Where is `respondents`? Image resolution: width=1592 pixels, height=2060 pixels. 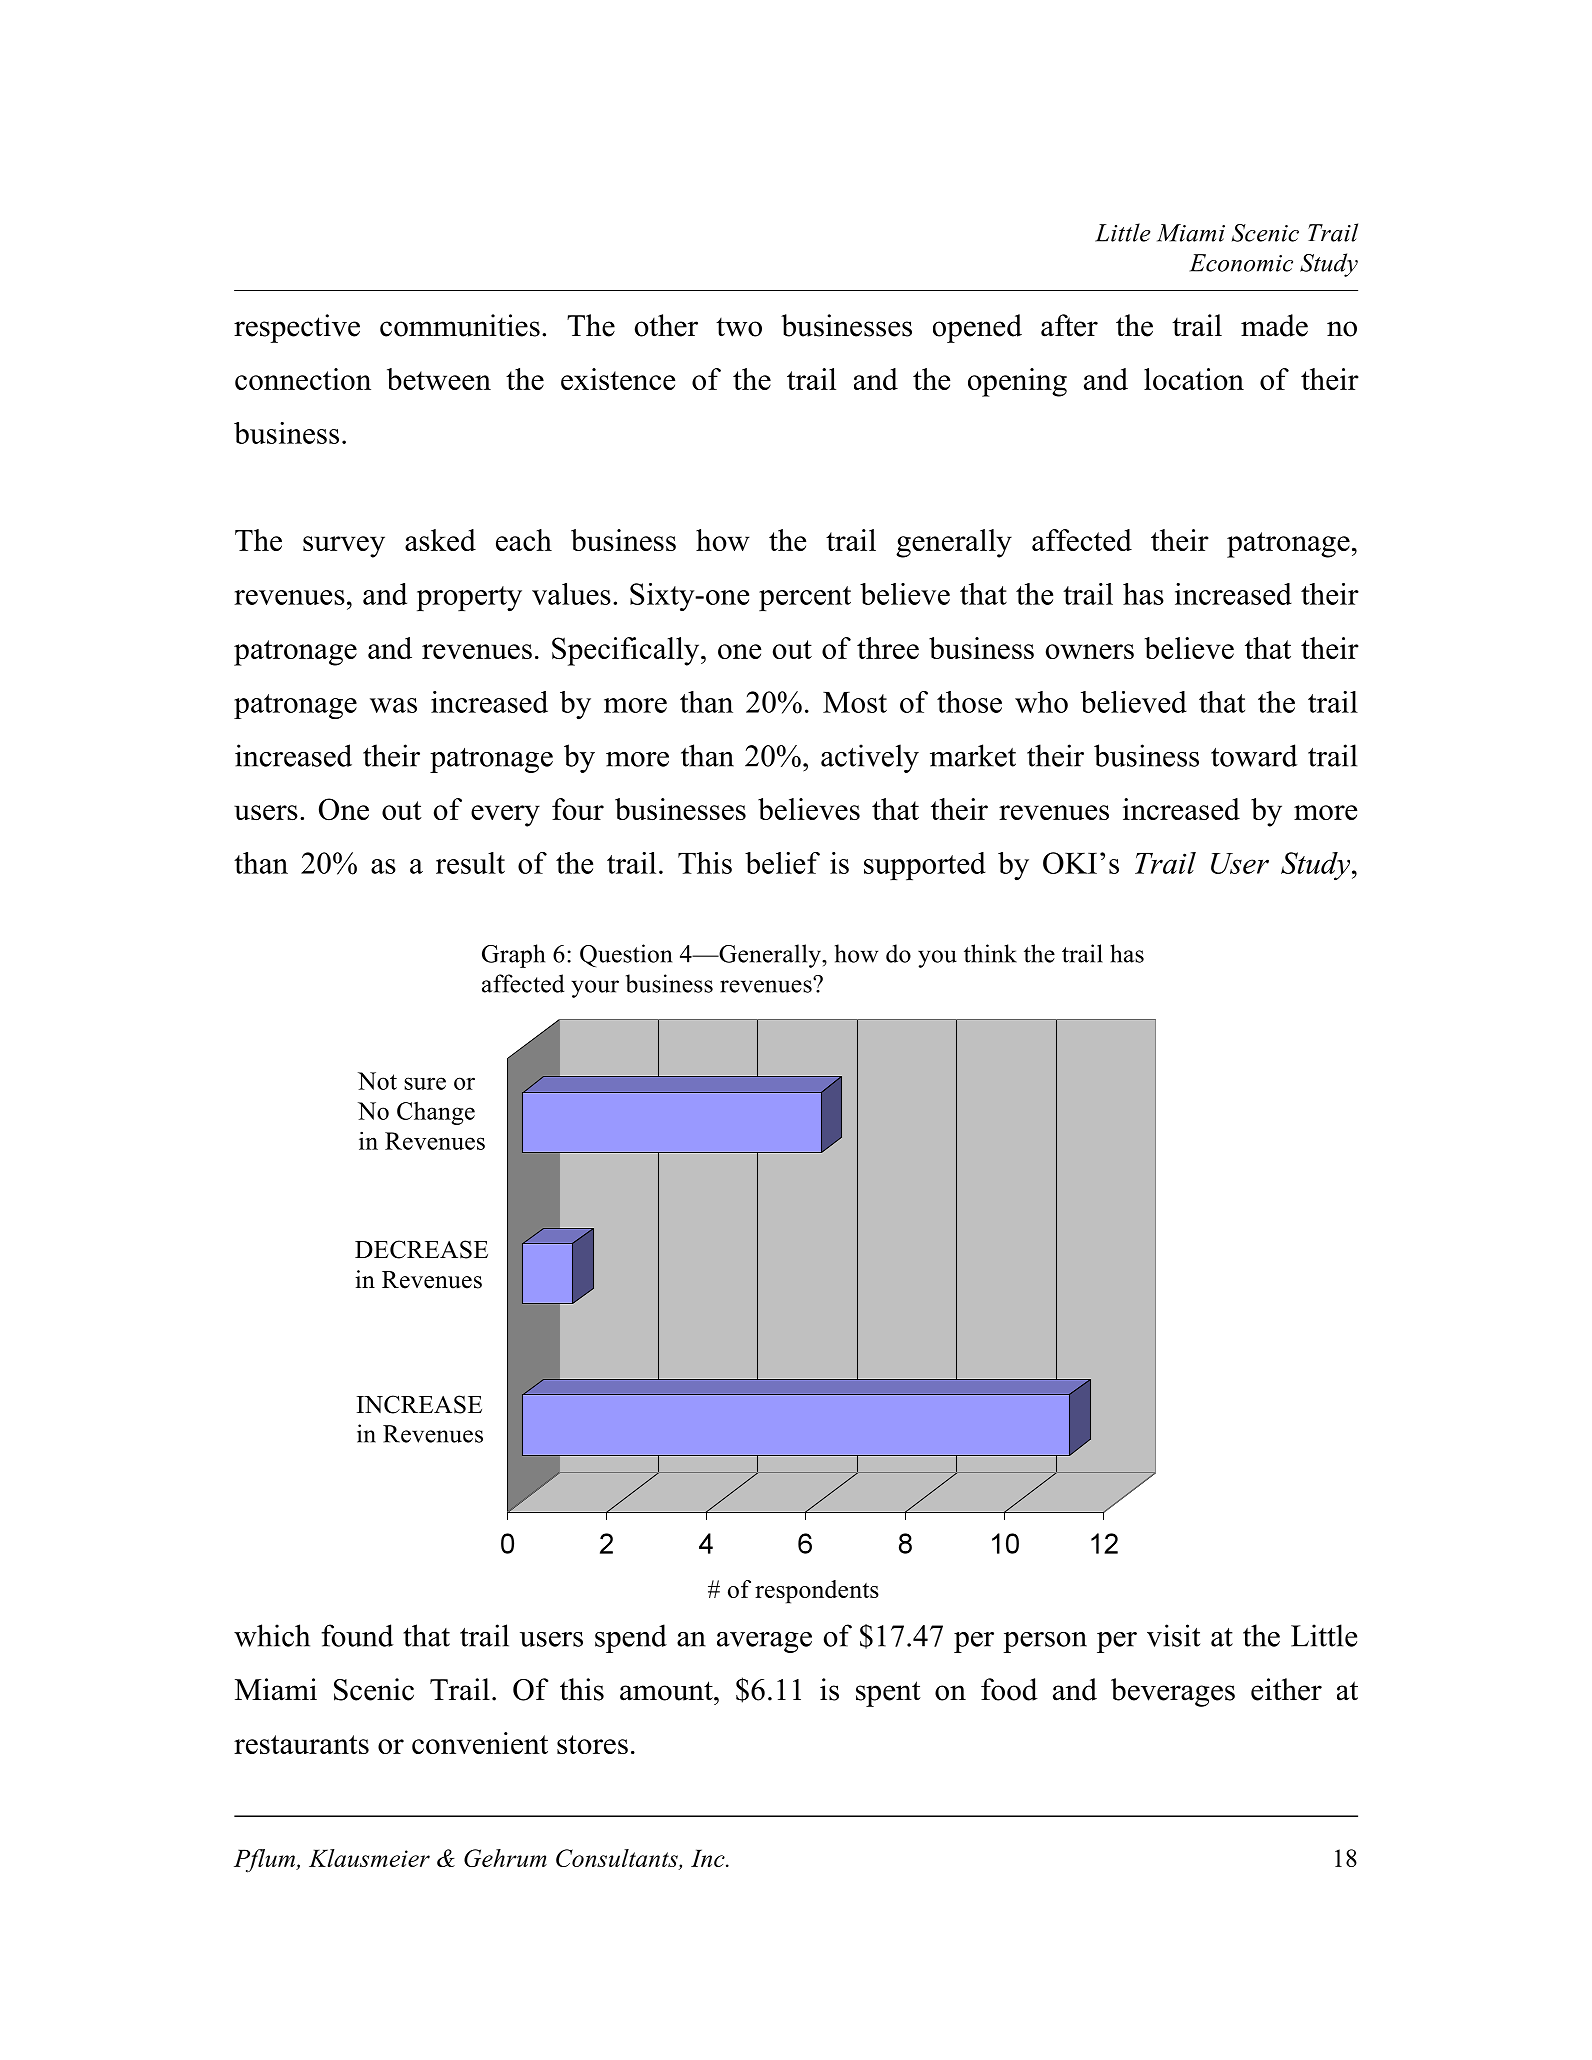 respondents is located at coordinates (817, 1592).
